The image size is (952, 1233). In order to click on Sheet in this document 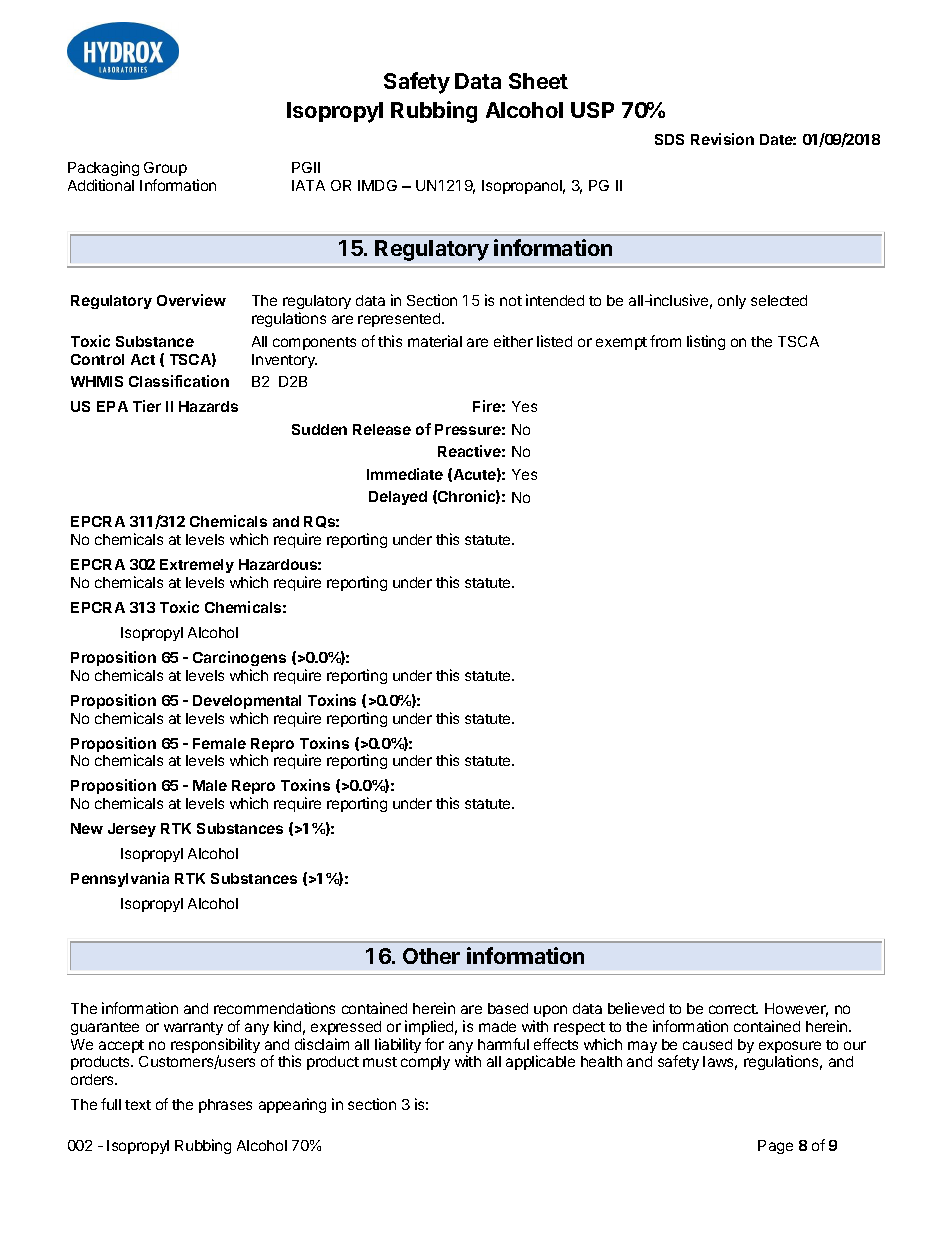, I will do `click(538, 81)`.
